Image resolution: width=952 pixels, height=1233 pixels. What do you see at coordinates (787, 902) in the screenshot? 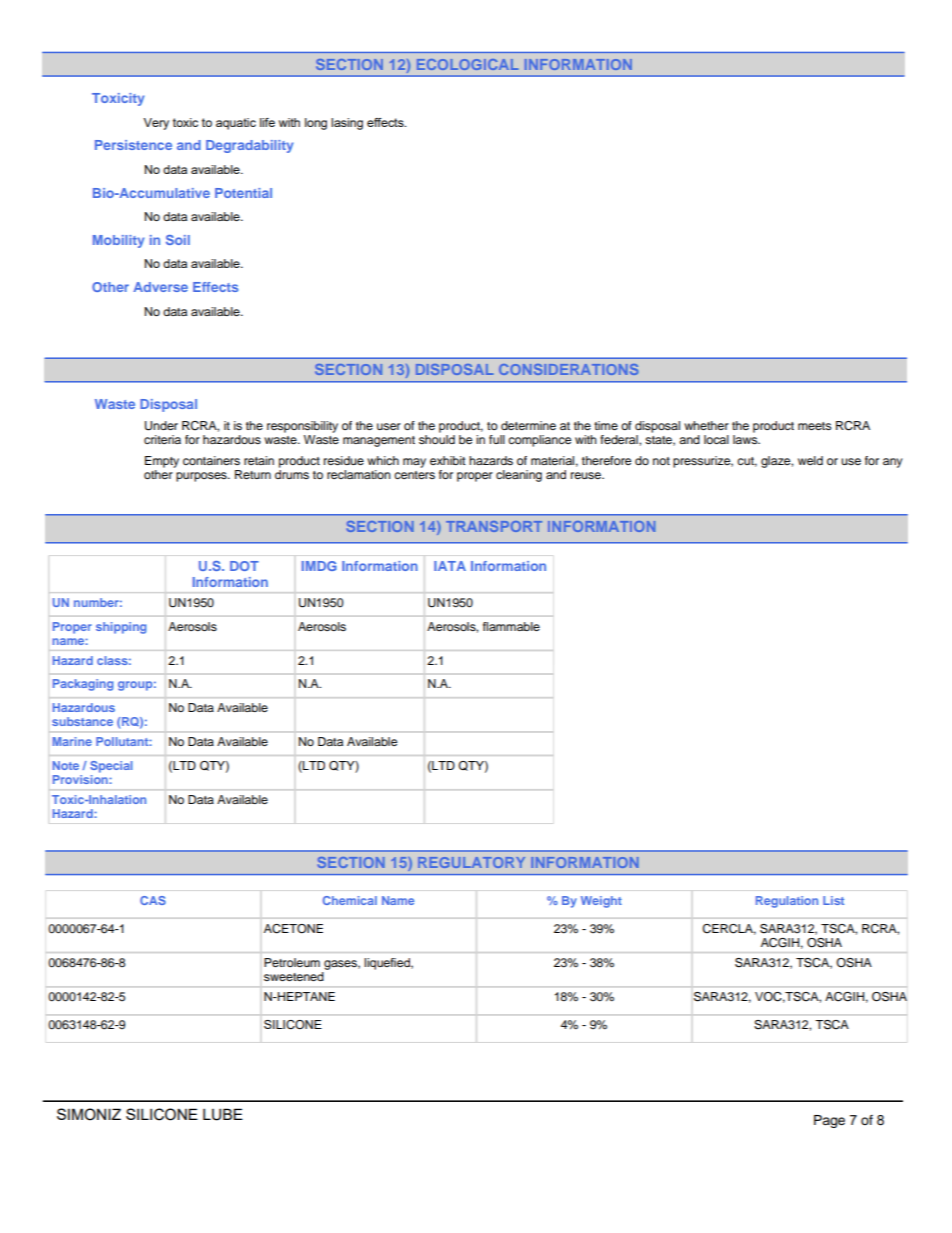
I see `Regulation` at bounding box center [787, 902].
